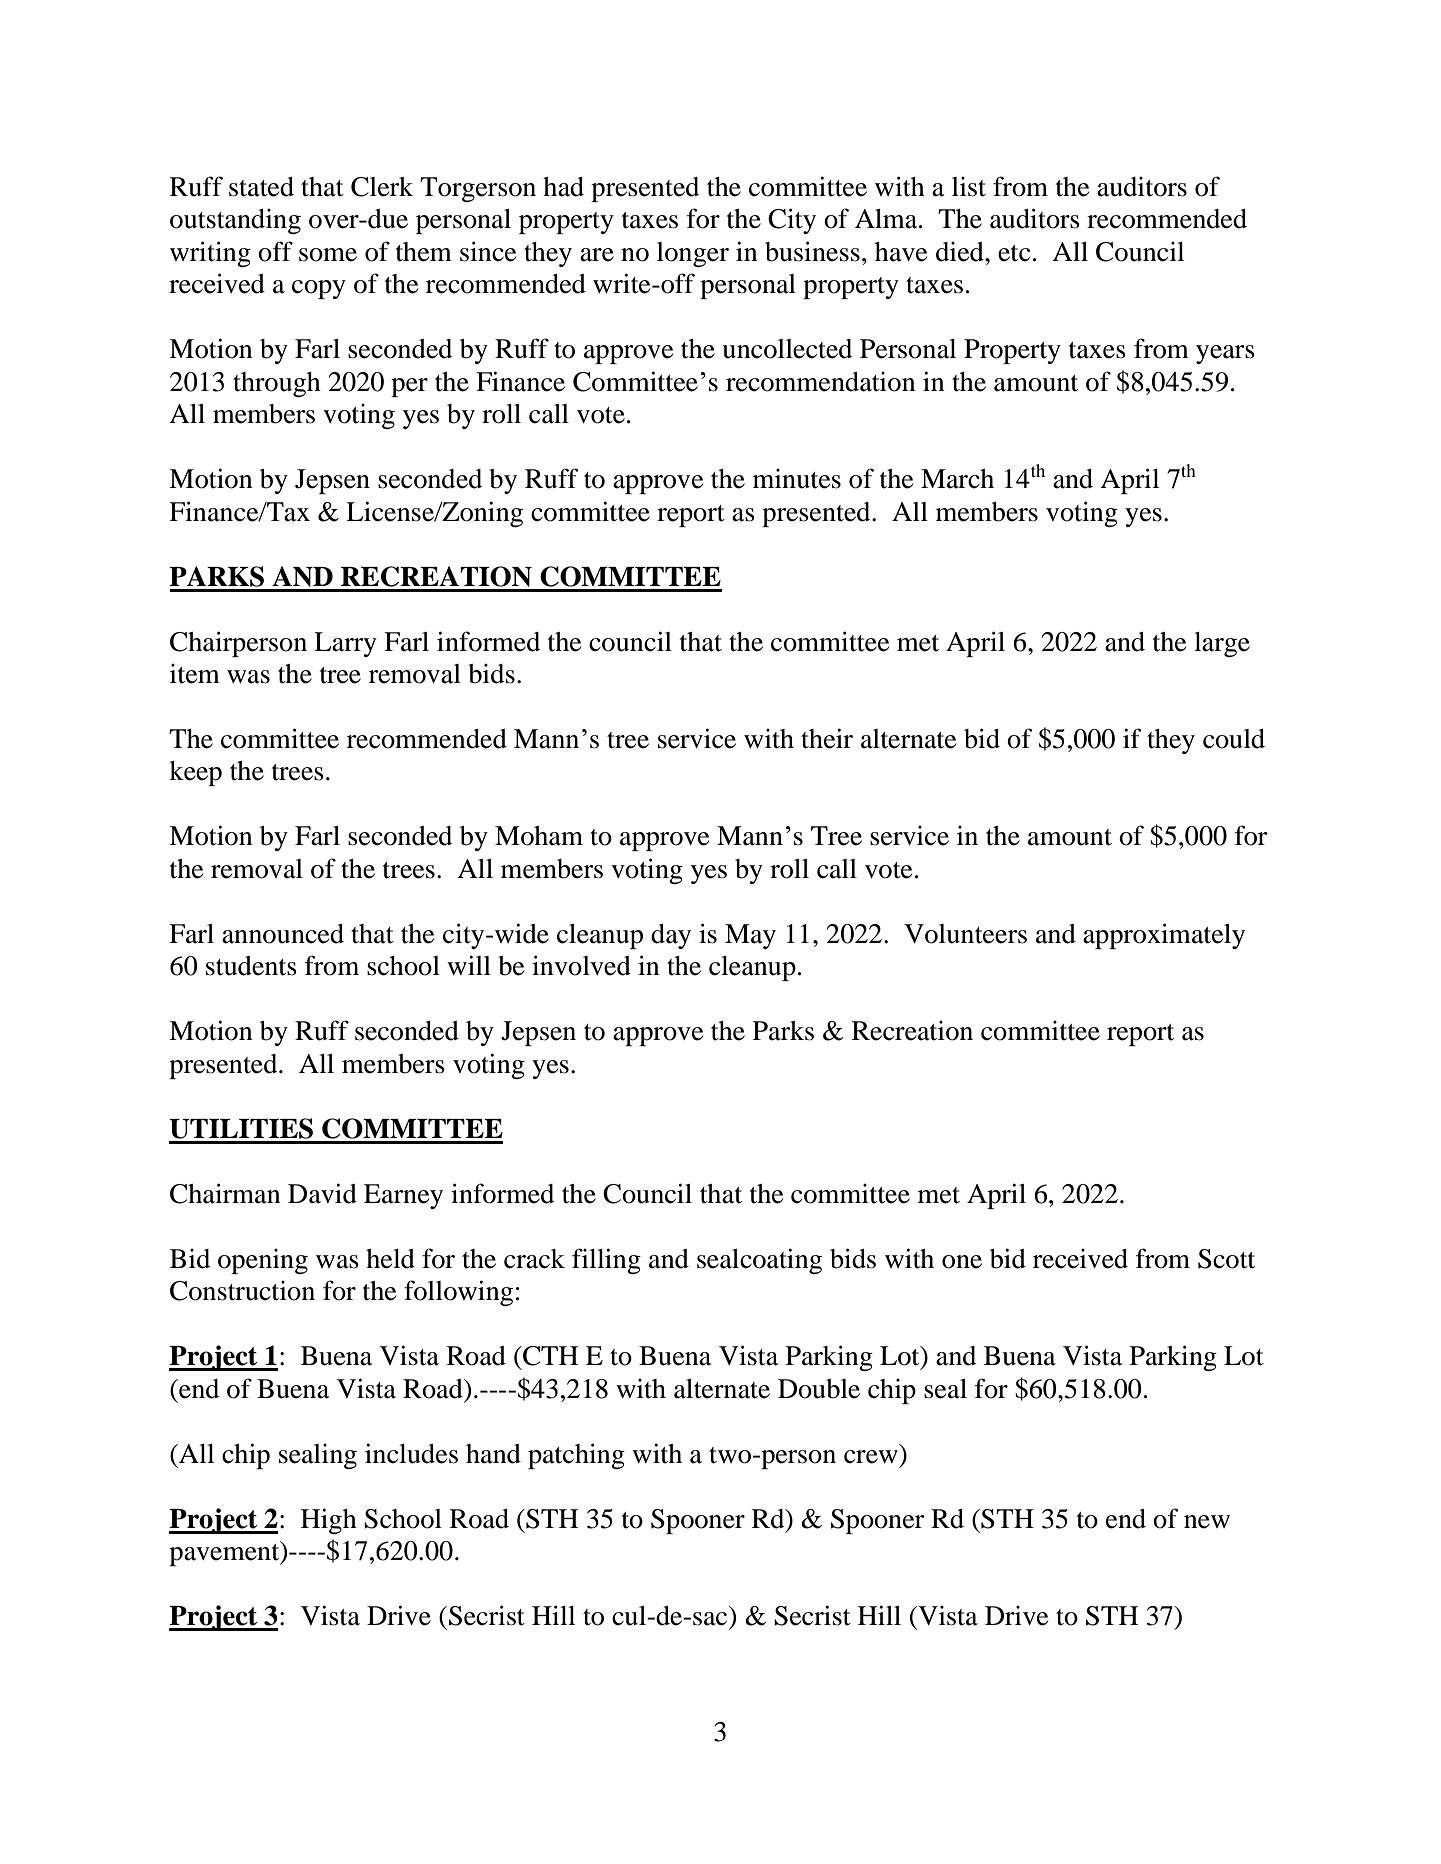  Describe the element at coordinates (1164, 936) in the page. I see `approximately` at that location.
